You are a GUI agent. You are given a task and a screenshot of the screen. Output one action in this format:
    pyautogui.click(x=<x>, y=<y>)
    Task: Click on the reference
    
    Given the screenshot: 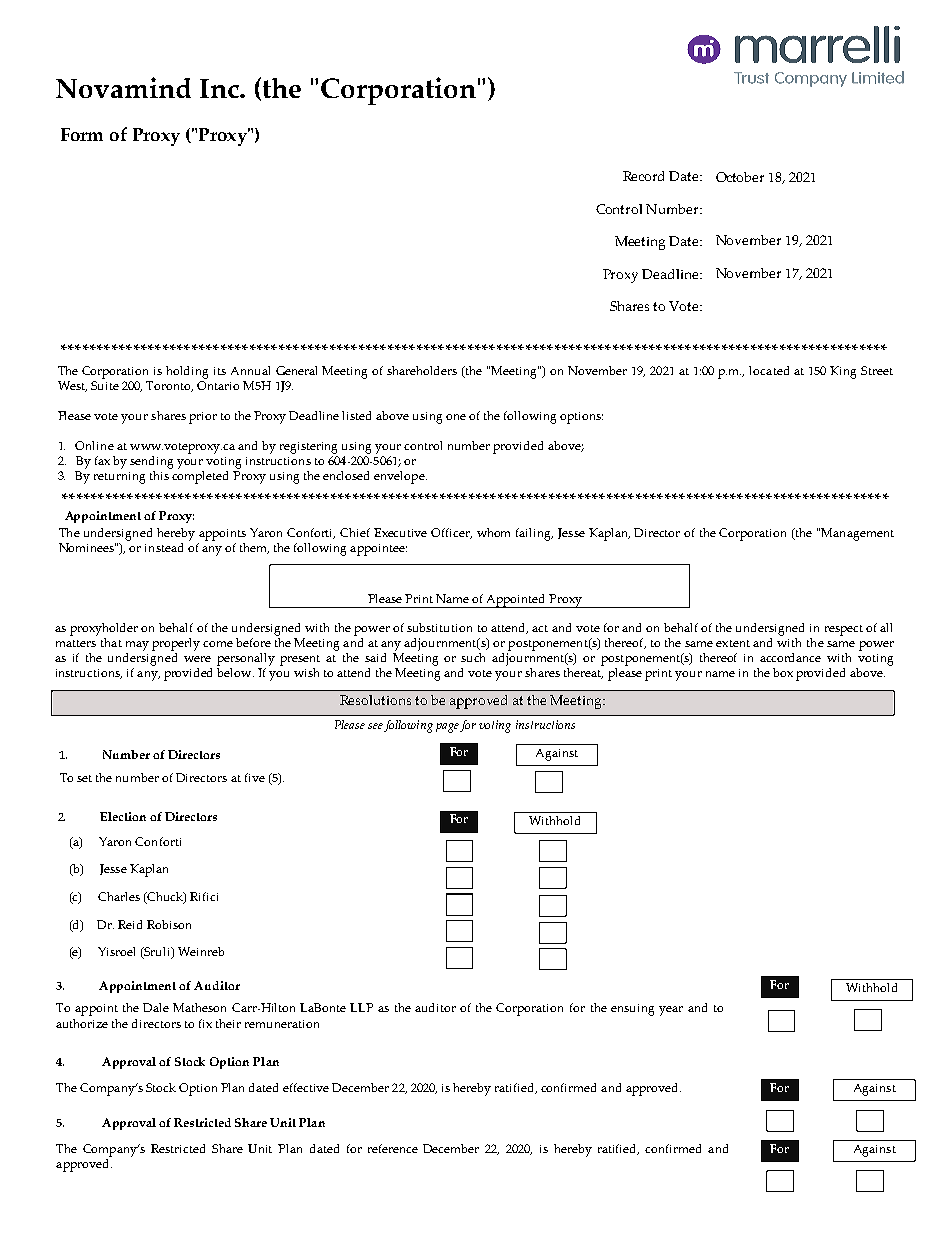 What is the action you would take?
    pyautogui.click(x=393, y=1148)
